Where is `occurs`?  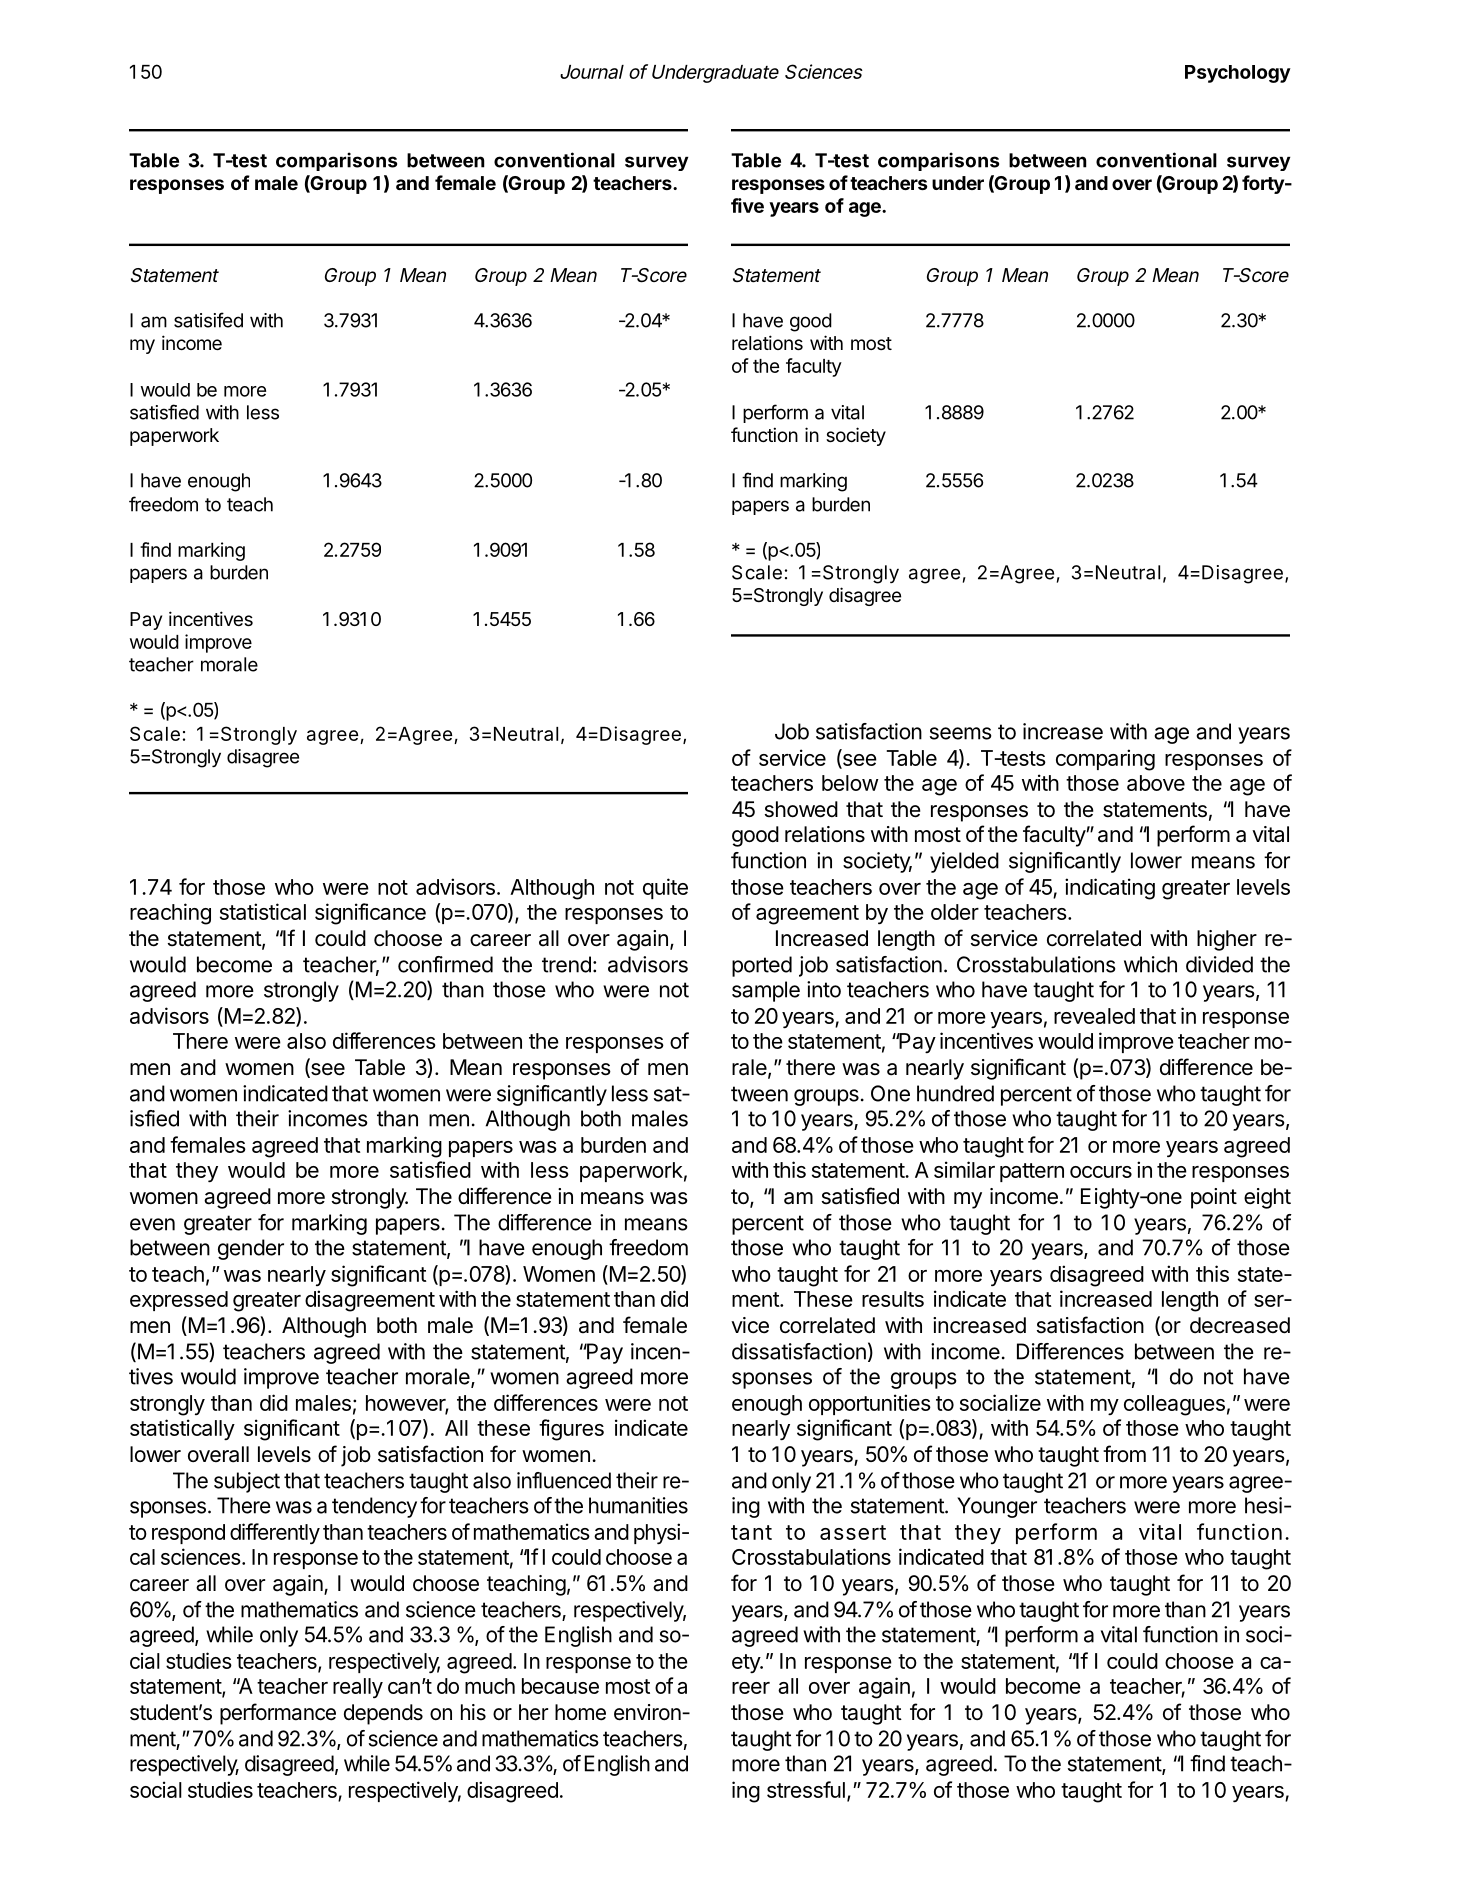
occurs is located at coordinates (1101, 1172).
